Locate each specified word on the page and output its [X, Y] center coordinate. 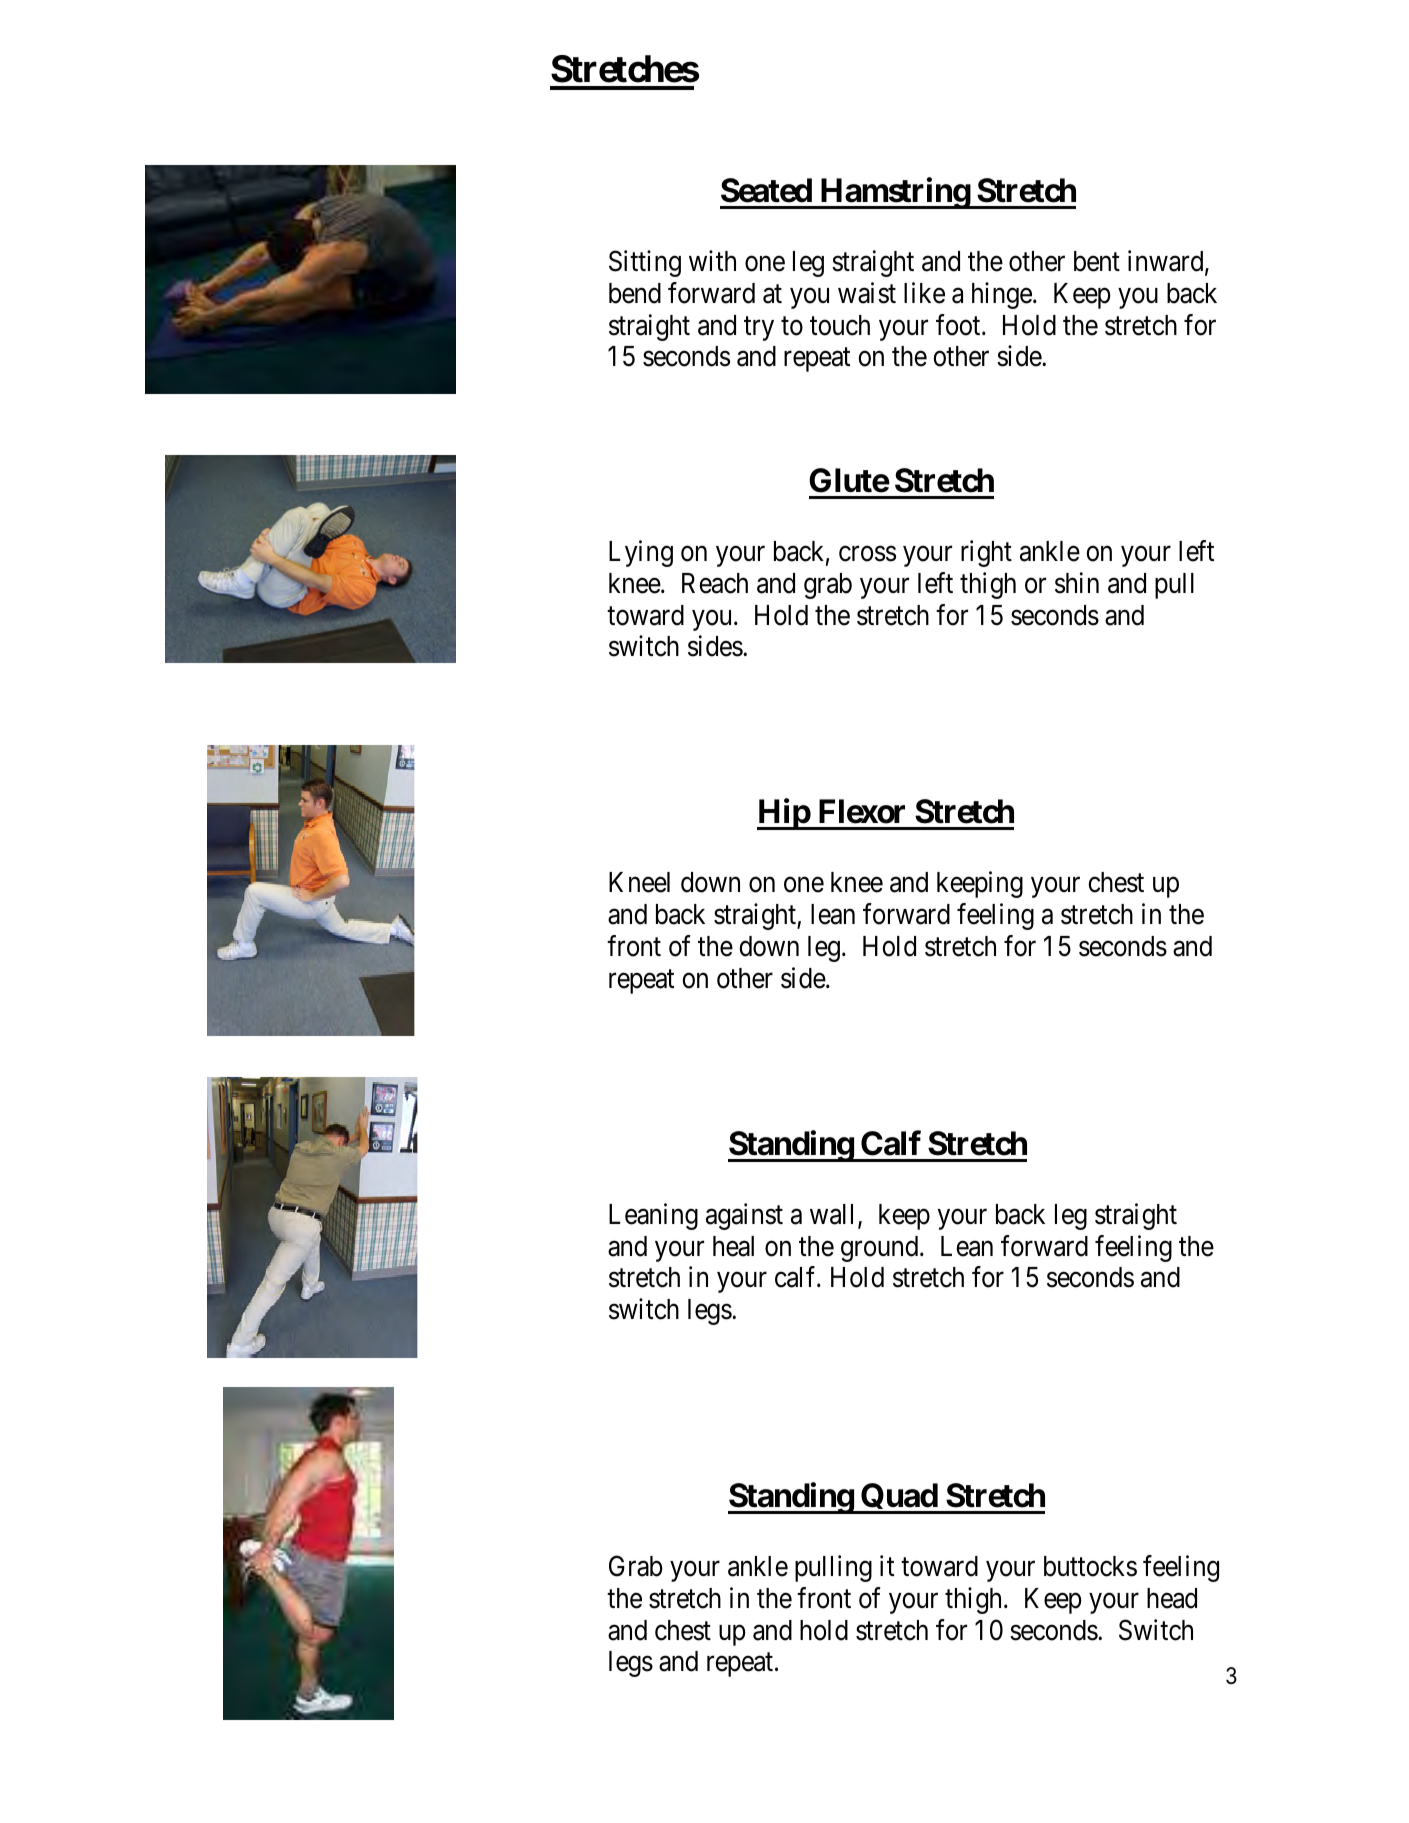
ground [881, 1249]
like [924, 293]
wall [834, 1215]
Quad [899, 1498]
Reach [715, 583]
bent [1097, 261]
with [712, 260]
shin [1077, 583]
